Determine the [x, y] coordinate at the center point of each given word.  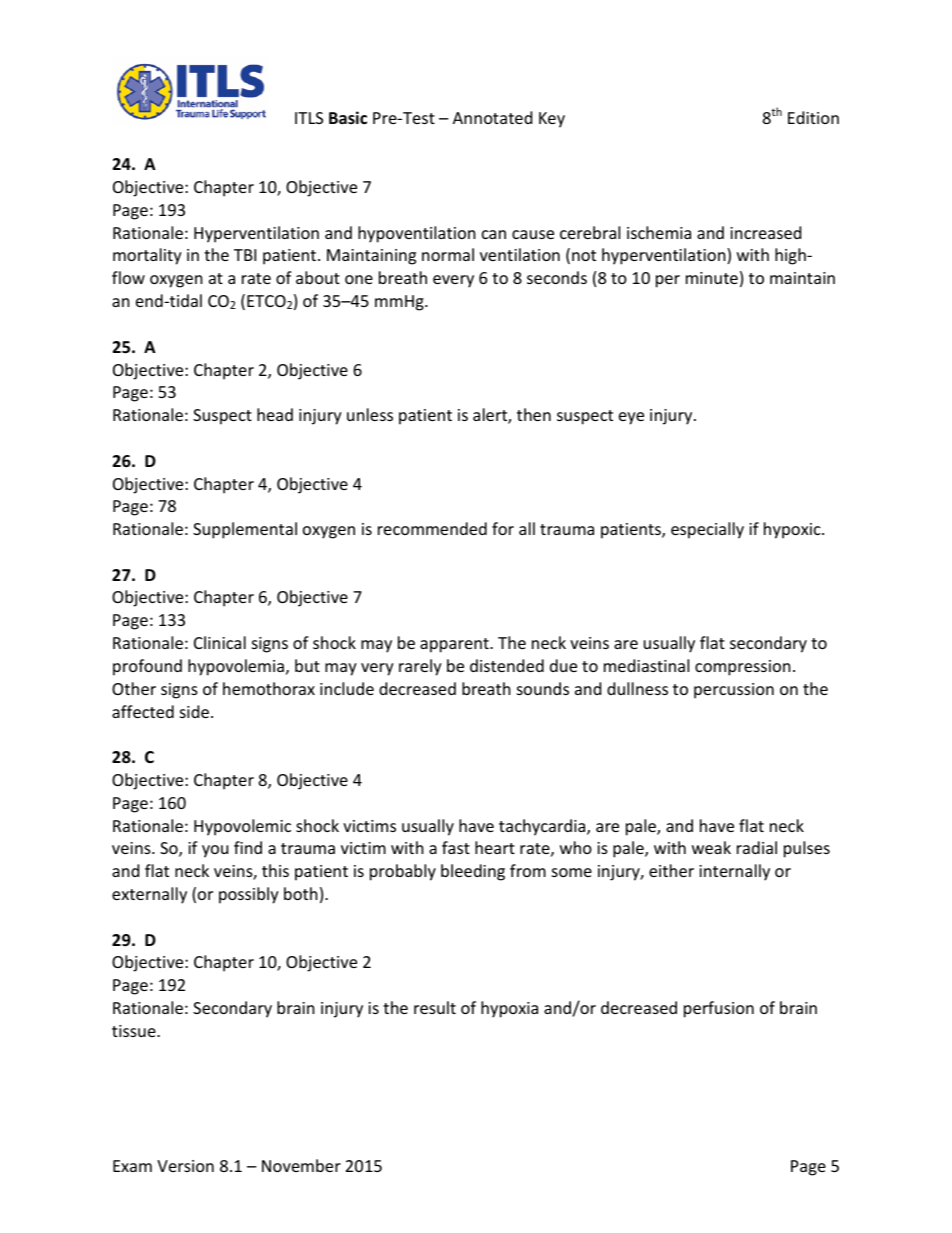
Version [185, 1166]
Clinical [220, 642]
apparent [455, 645]
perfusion [719, 1009]
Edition [813, 117]
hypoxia [509, 1009]
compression [743, 668]
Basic [348, 117]
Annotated [492, 117]
